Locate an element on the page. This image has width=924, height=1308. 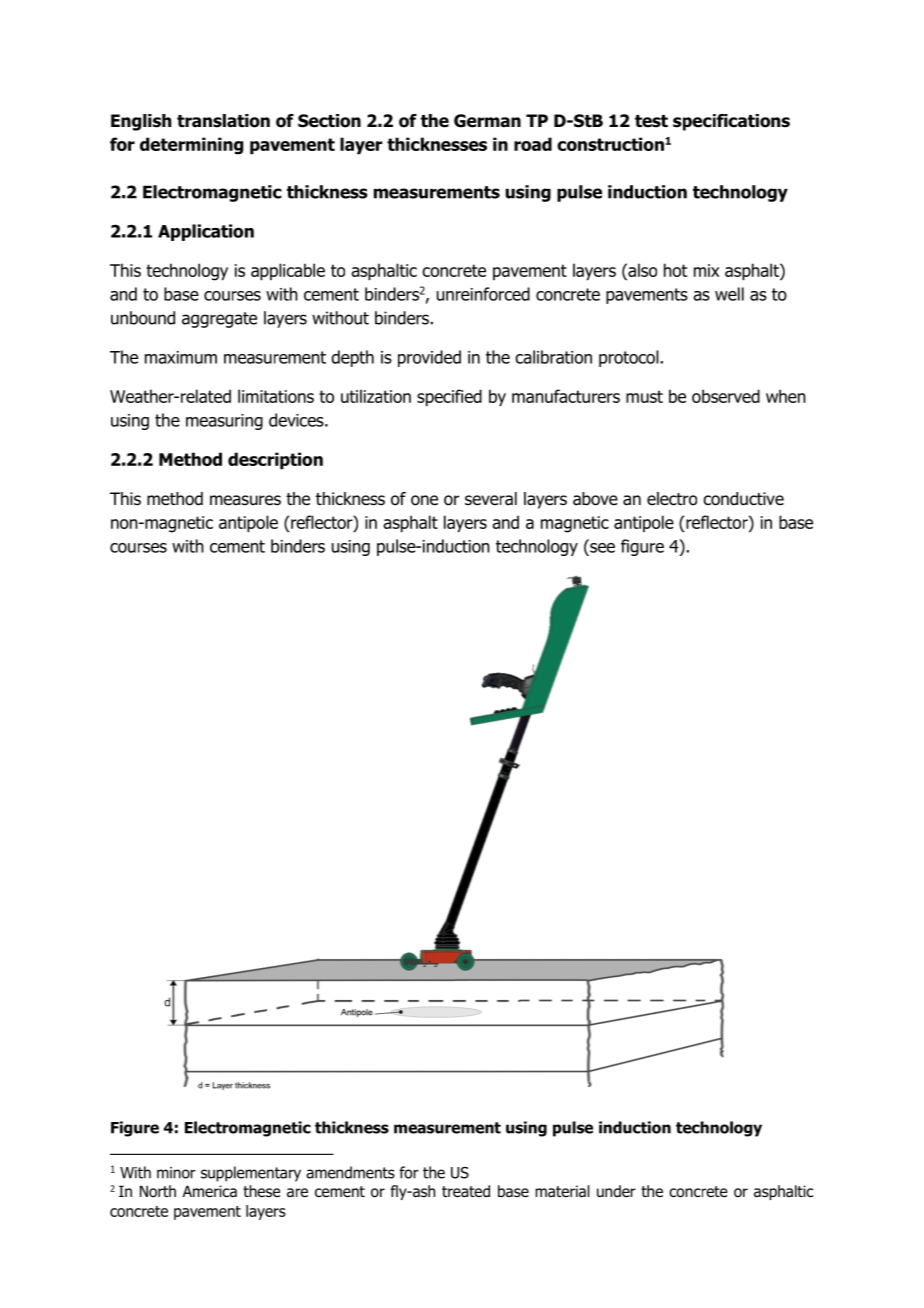
conductive is located at coordinates (743, 499).
